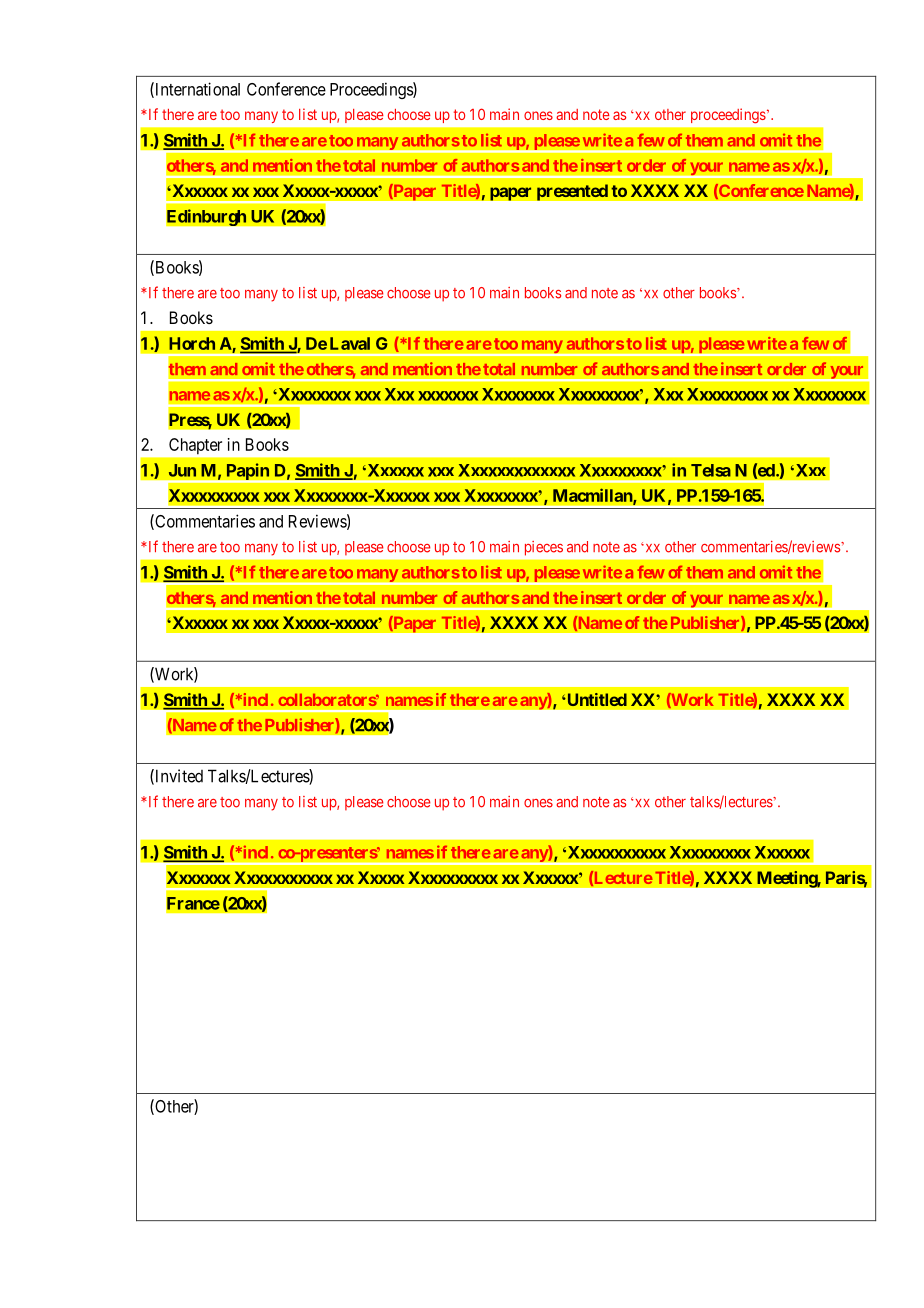 This screenshot has width=924, height=1308. I want to click on presented, so click(572, 192).
